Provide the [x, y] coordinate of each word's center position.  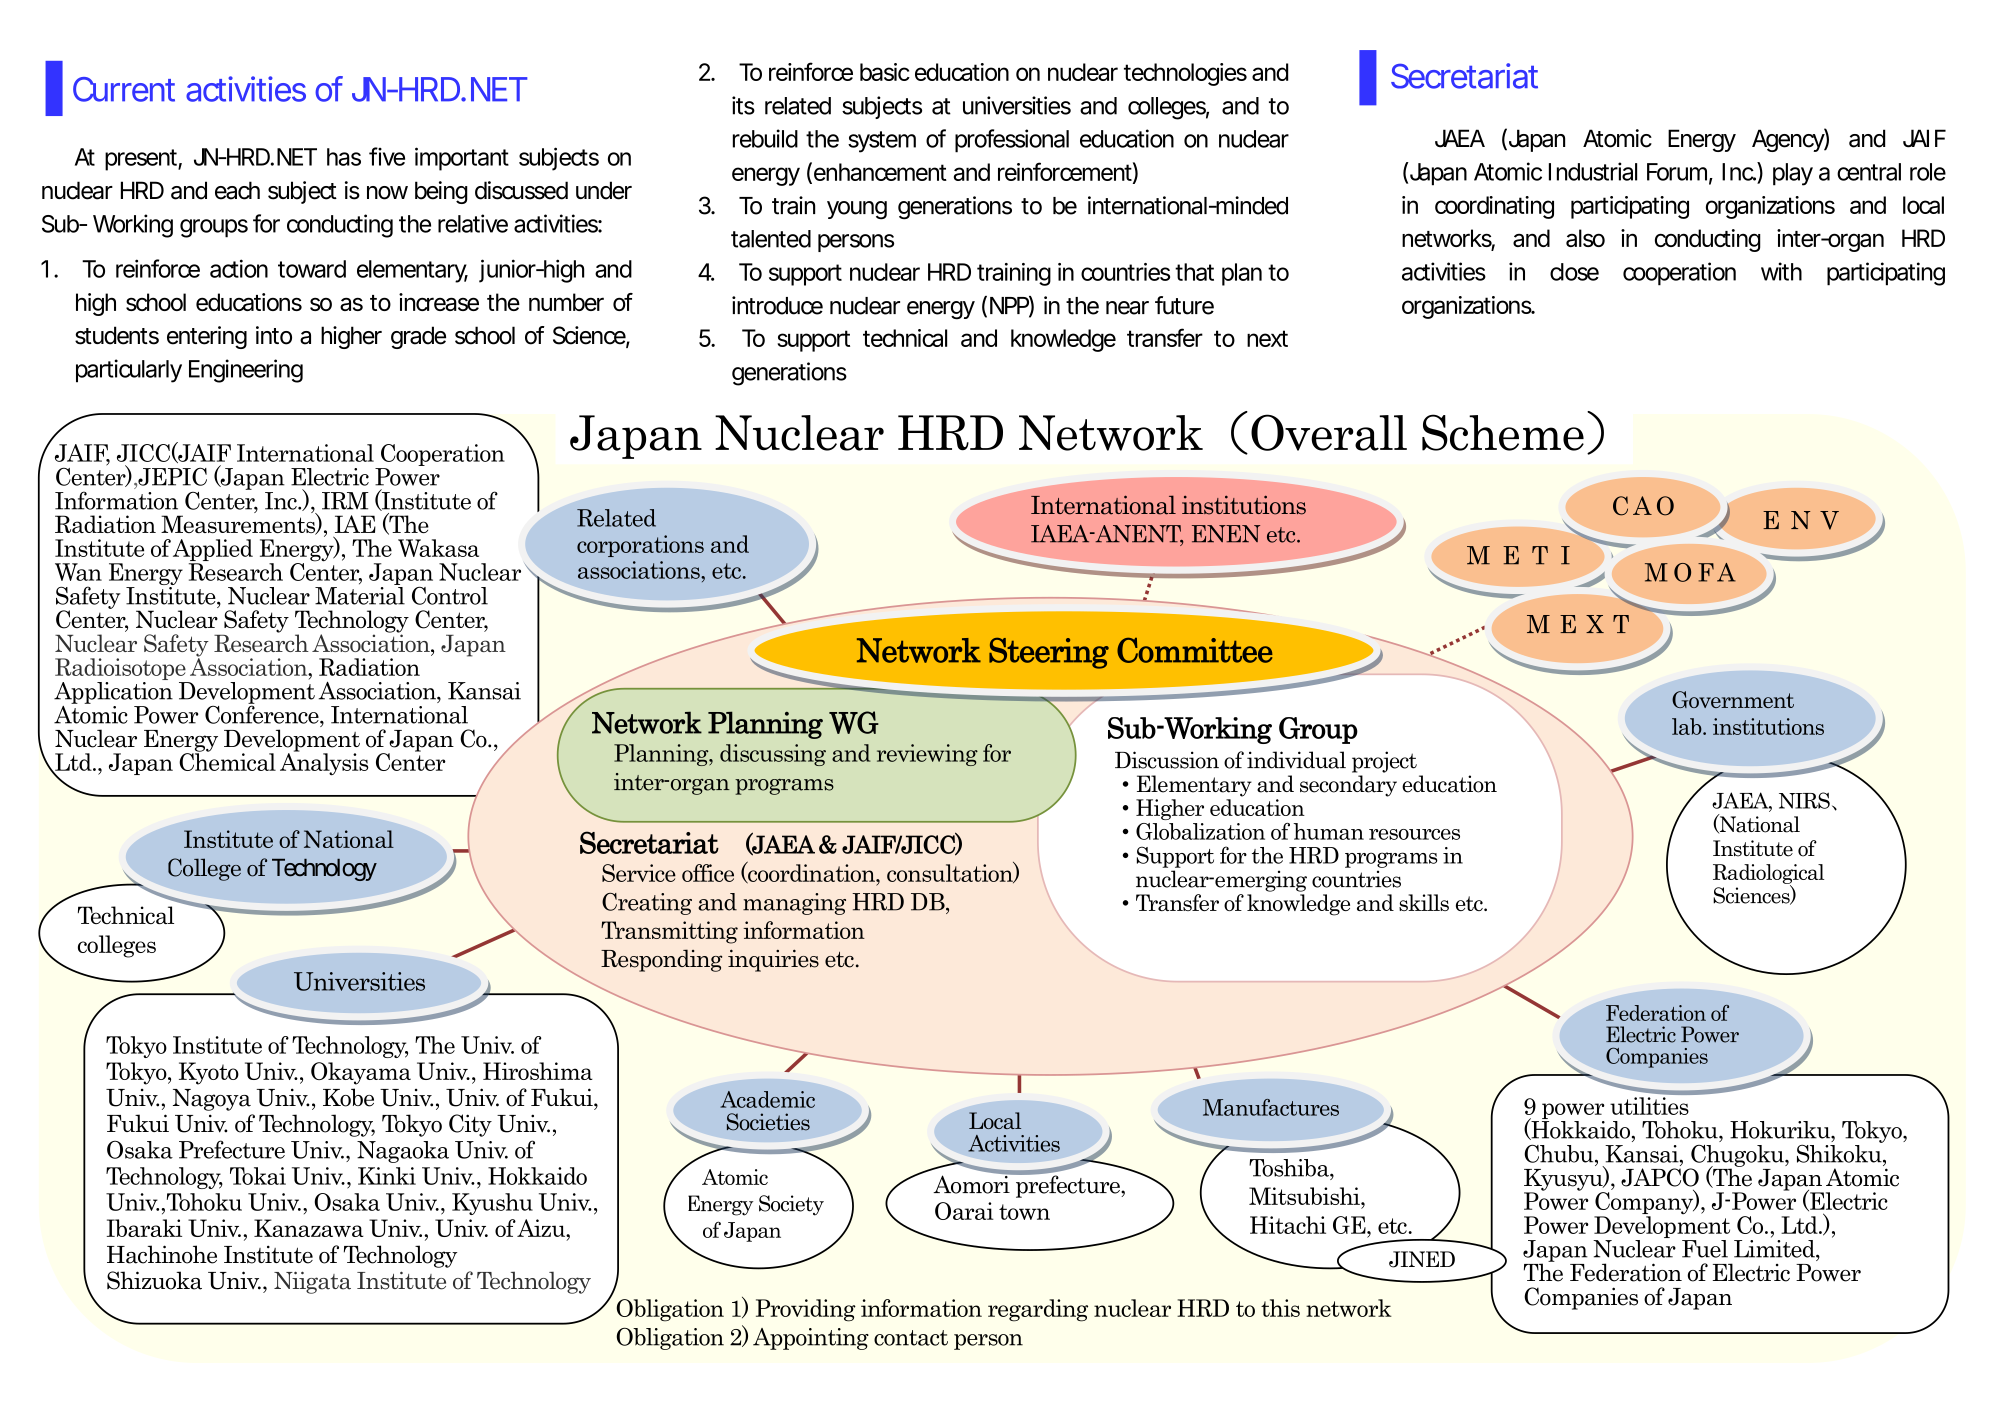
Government [1733, 699]
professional [1012, 141]
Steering [1049, 653]
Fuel [1705, 1249]
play [1793, 174]
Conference [263, 713]
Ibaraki [144, 1228]
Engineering [246, 371]
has [344, 157]
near [1127, 308]
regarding [1038, 1310]
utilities [1649, 1106]
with [1781, 271]
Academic [767, 1099]
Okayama [361, 1073]
